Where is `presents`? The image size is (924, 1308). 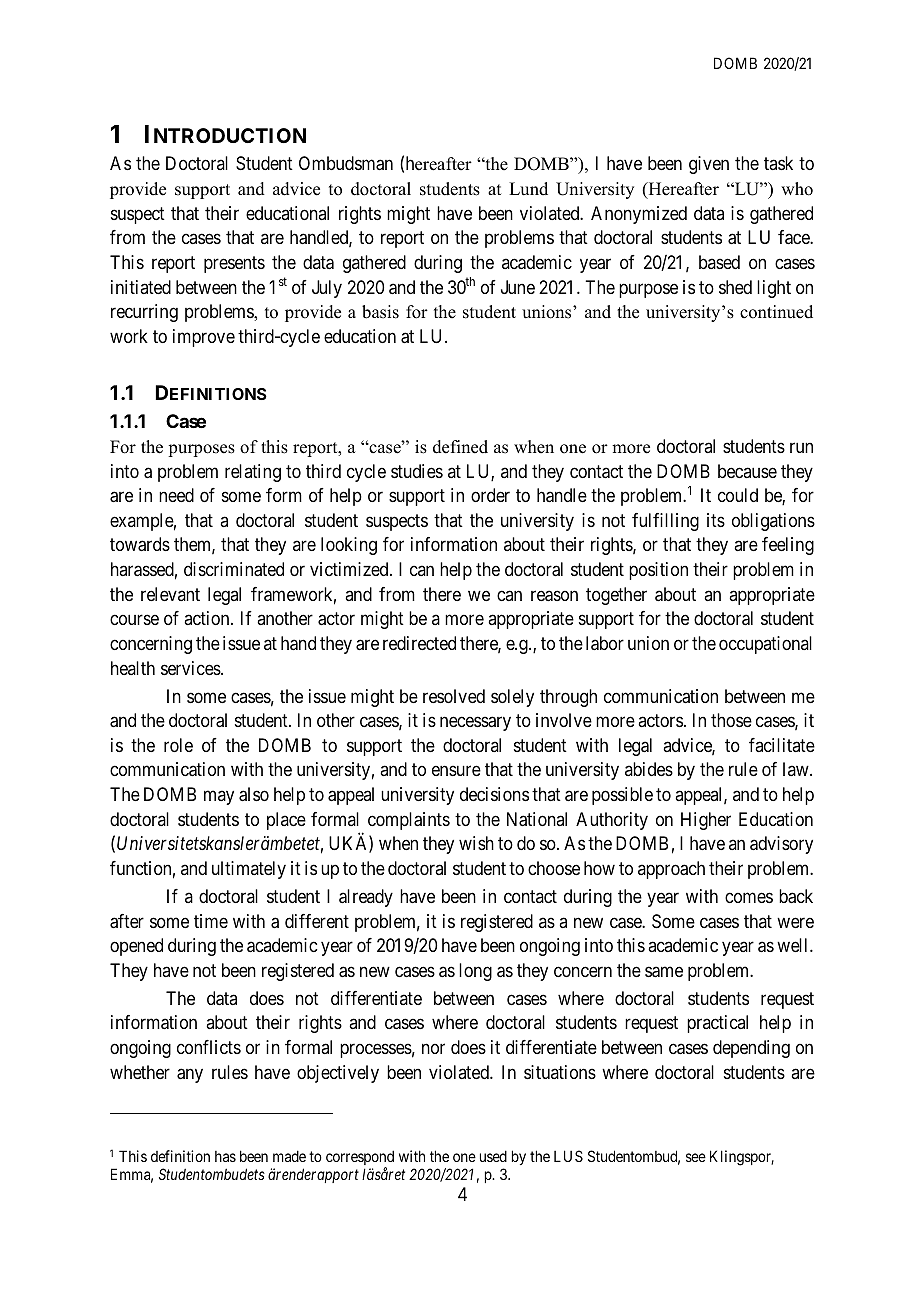
presents is located at coordinates (234, 264).
